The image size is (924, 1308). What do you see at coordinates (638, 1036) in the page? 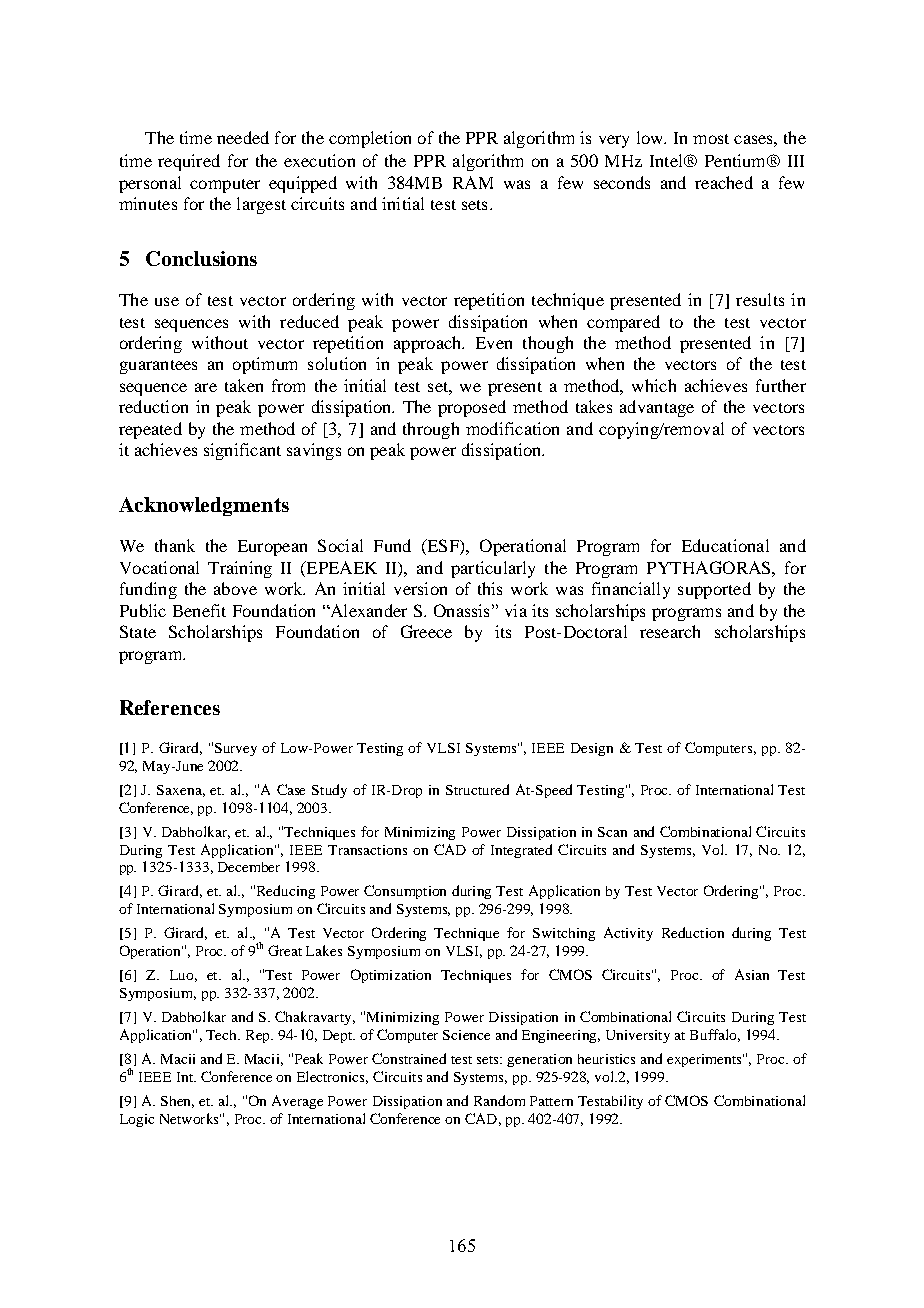
I see `University` at bounding box center [638, 1036].
